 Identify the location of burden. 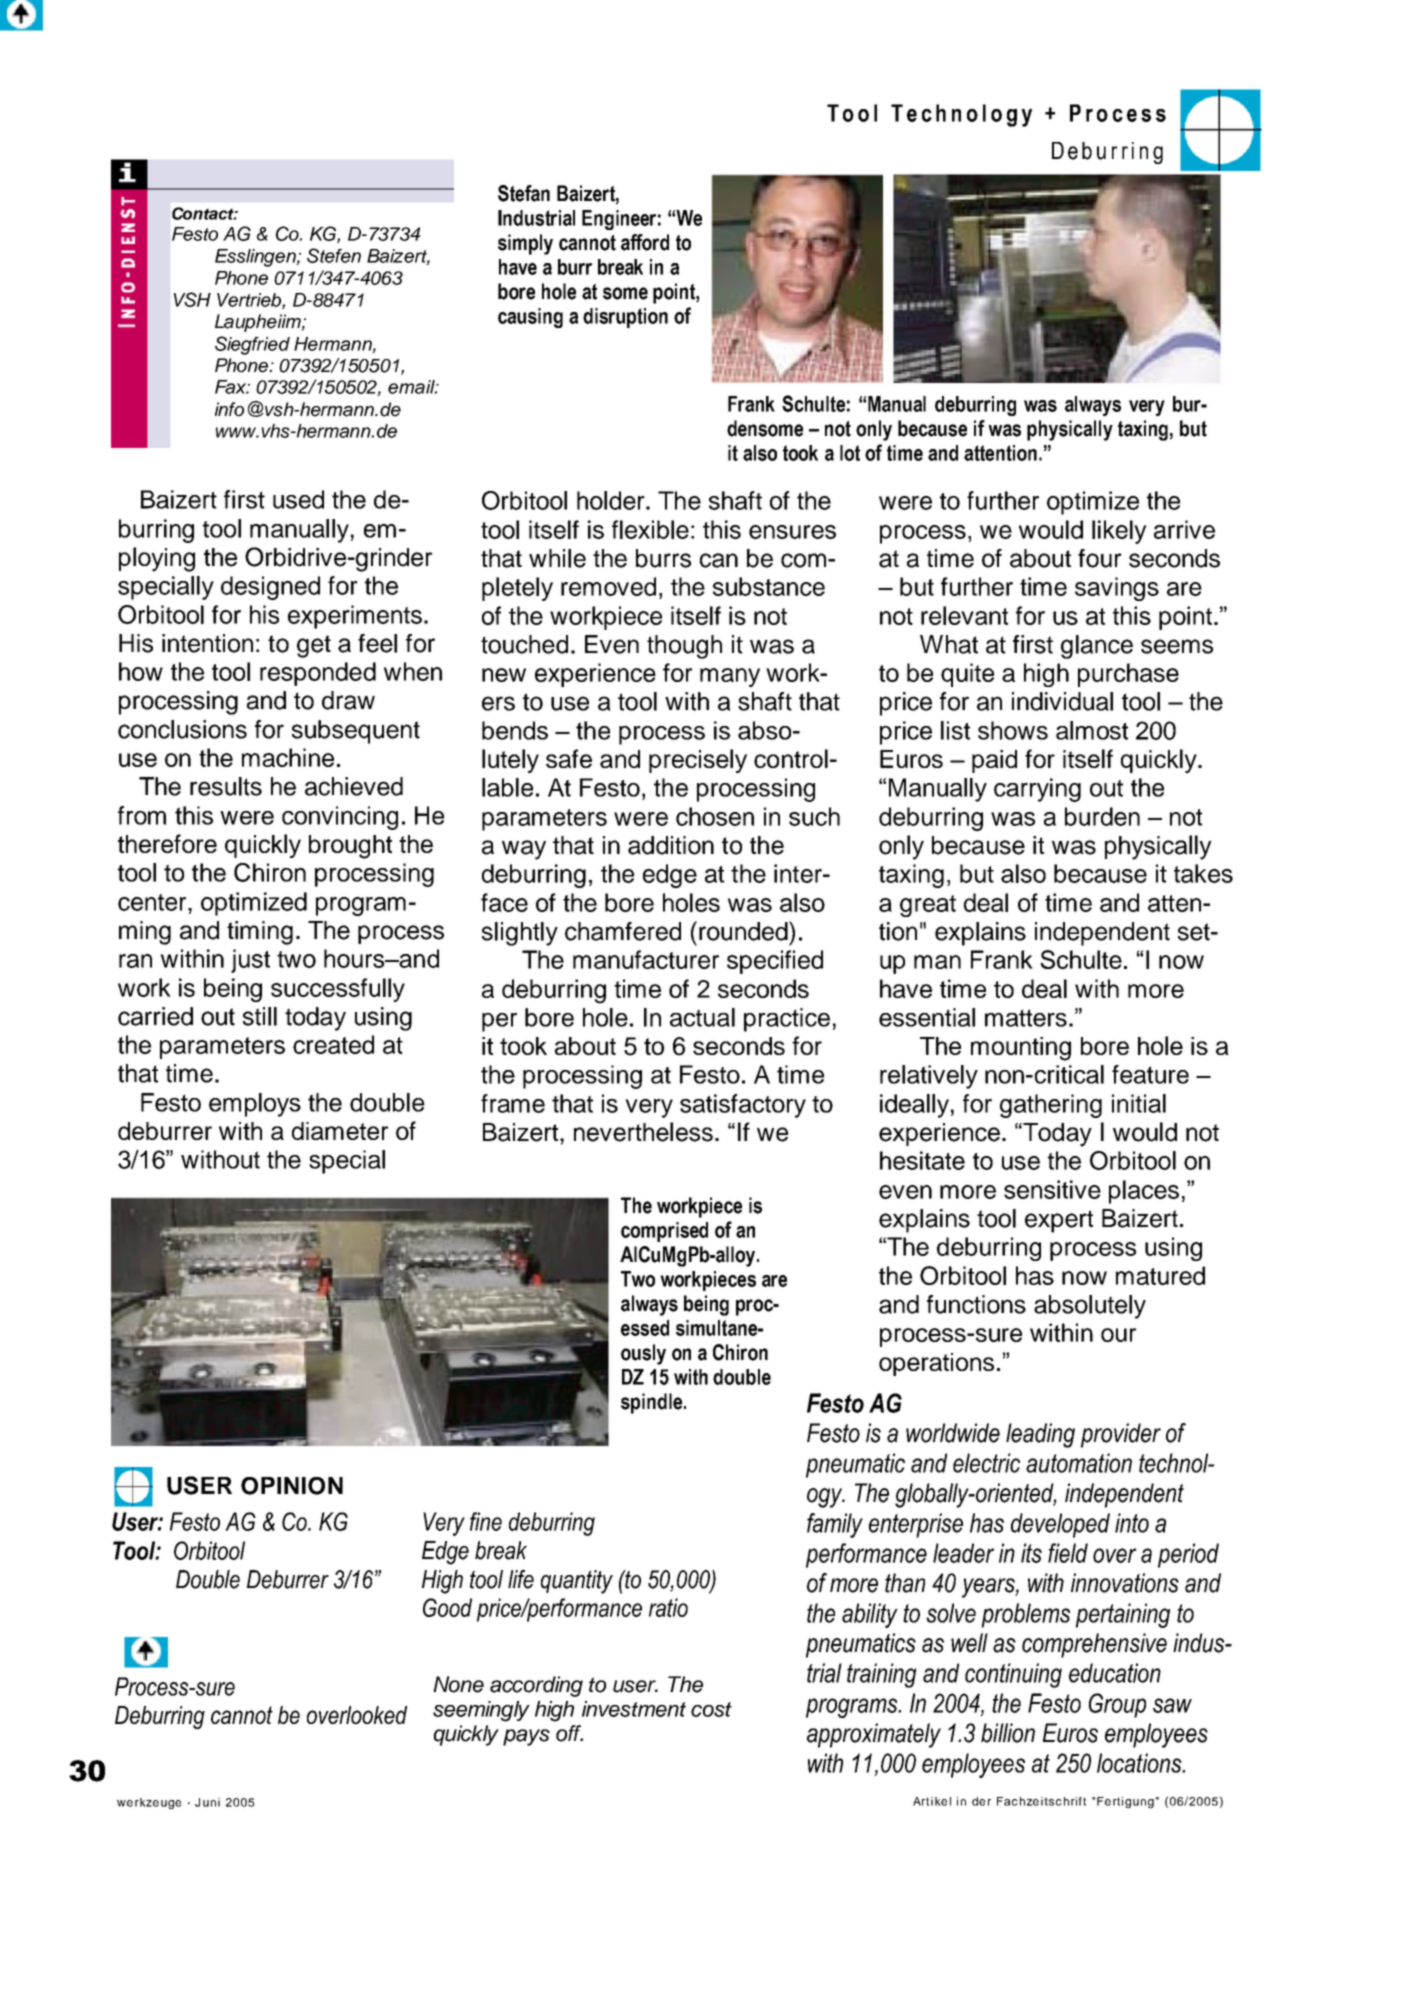
(1102, 816).
